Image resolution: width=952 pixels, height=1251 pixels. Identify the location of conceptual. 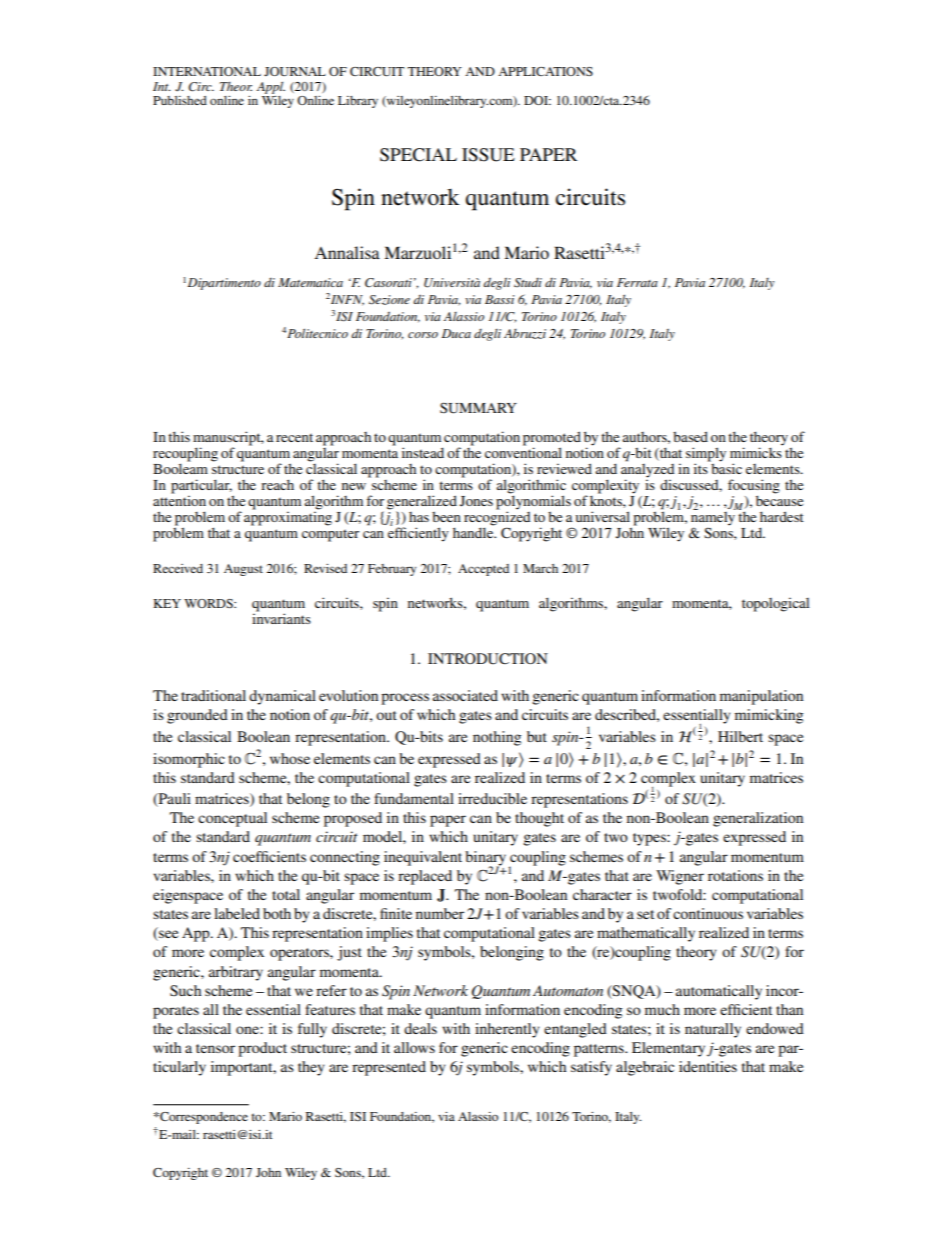
(232, 819).
